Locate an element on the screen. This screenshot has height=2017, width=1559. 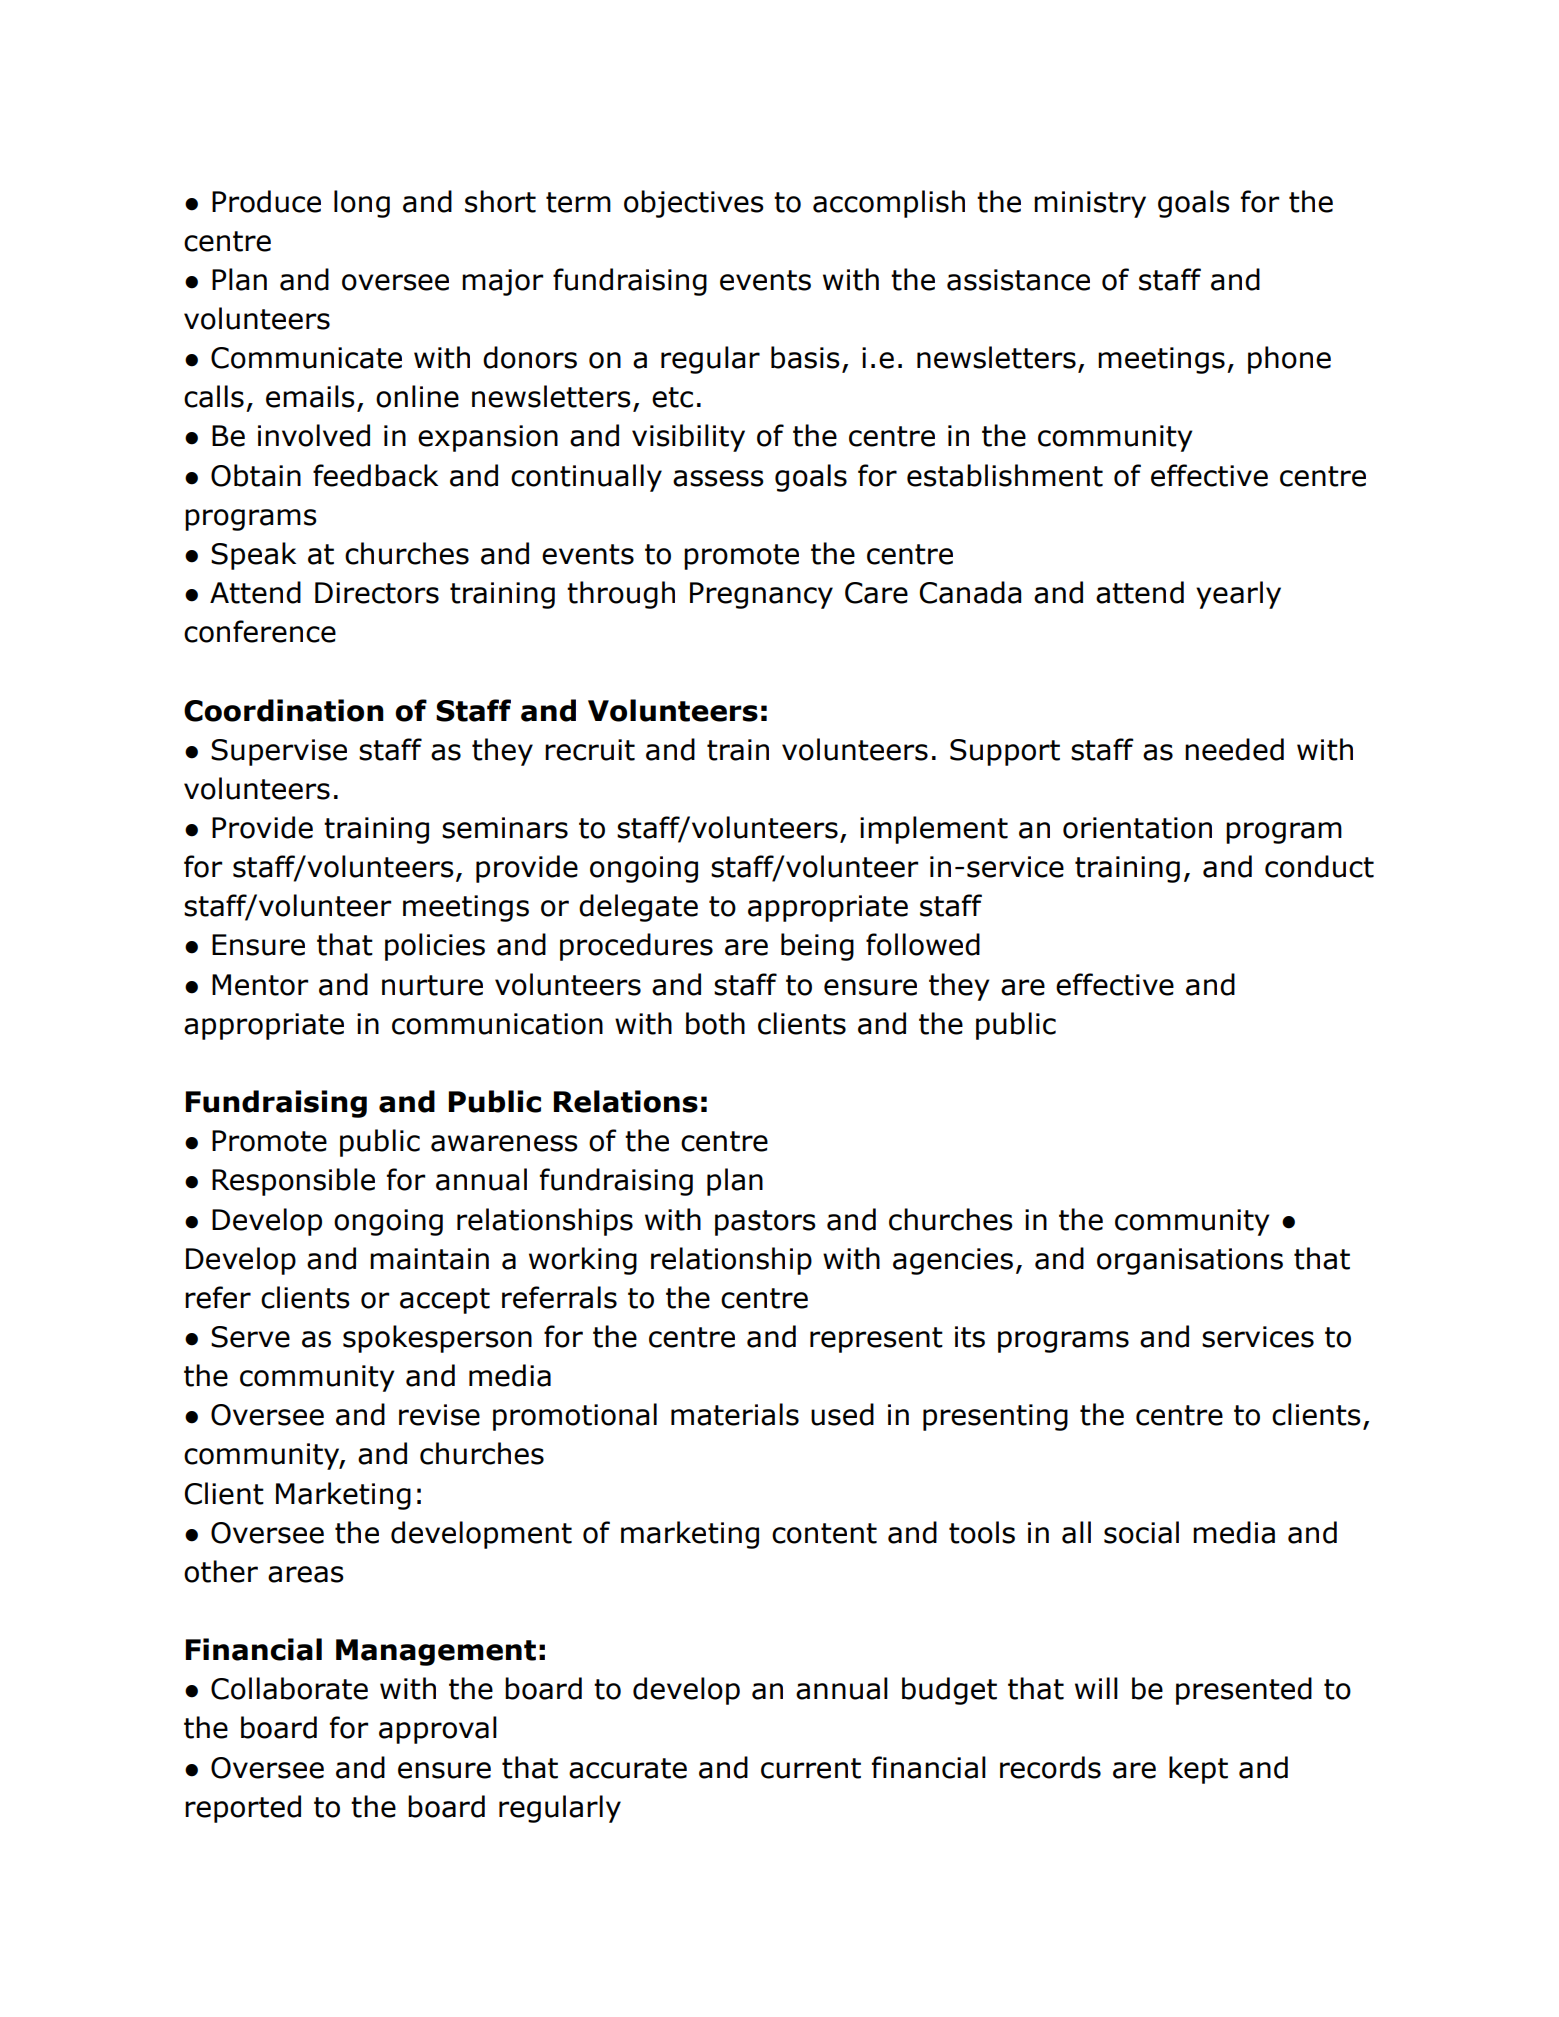
approval is located at coordinates (438, 1730).
